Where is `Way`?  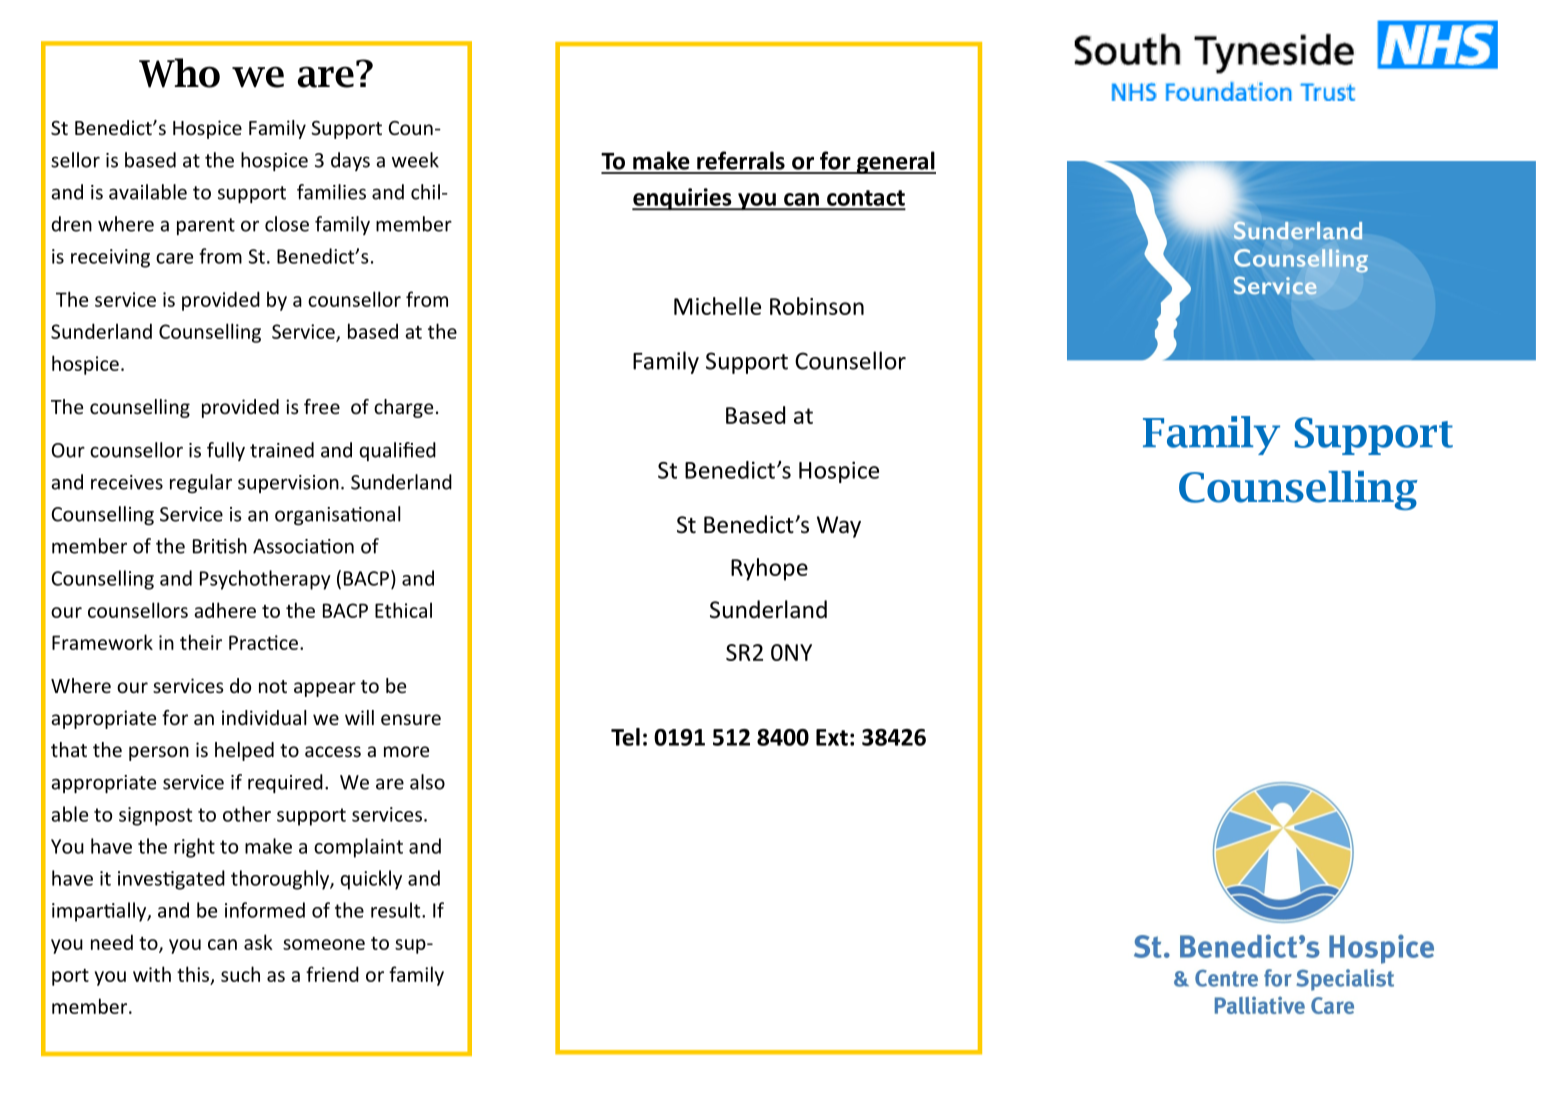 Way is located at coordinates (839, 527).
